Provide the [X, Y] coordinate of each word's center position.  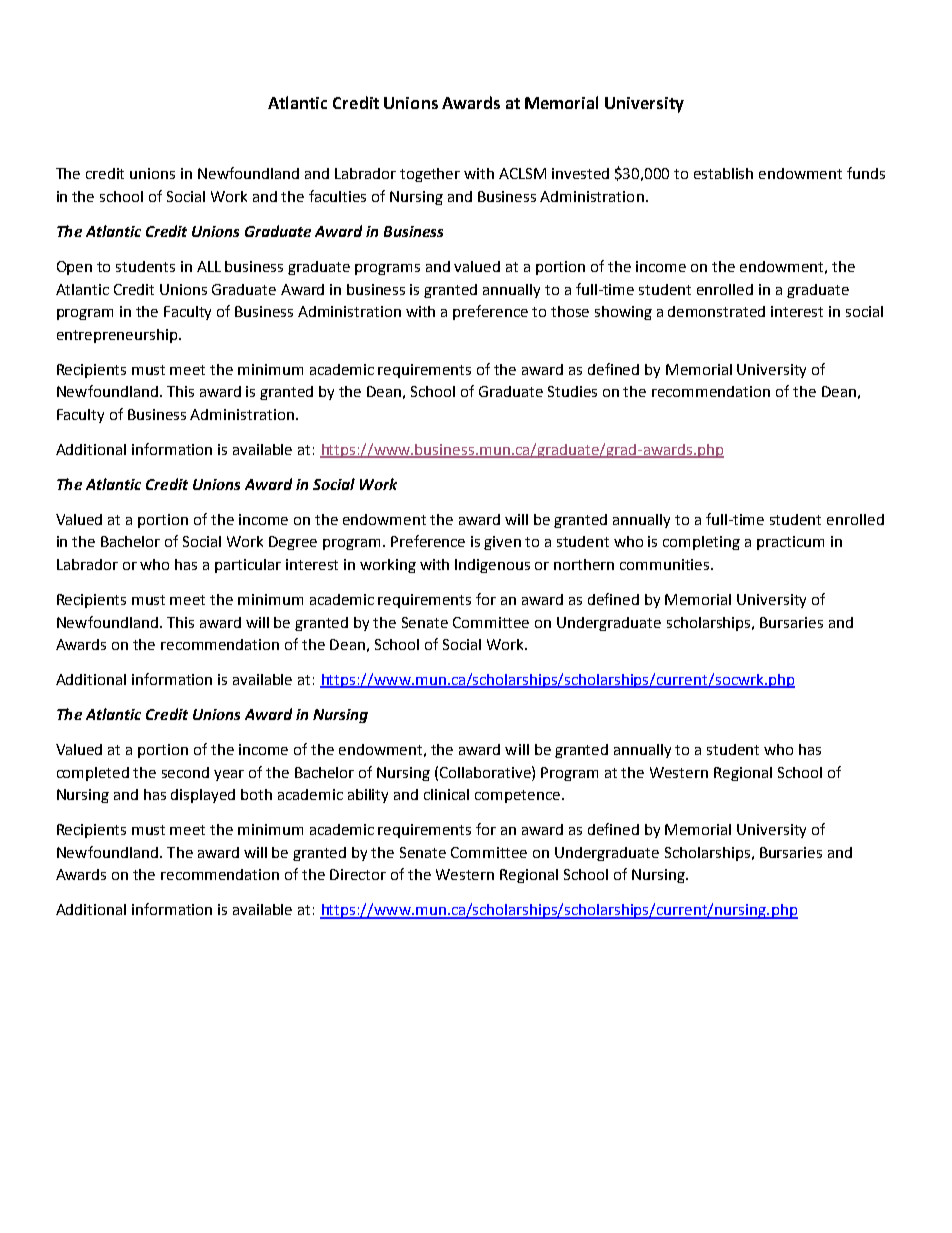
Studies [572, 391]
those [570, 311]
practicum [790, 543]
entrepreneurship [118, 336]
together [430, 175]
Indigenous [492, 566]
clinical [446, 794]
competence [519, 796]
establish [723, 173]
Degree [293, 543]
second [185, 772]
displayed [203, 796]
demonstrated [716, 311]
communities [666, 564]
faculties [337, 196]
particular [248, 566]
